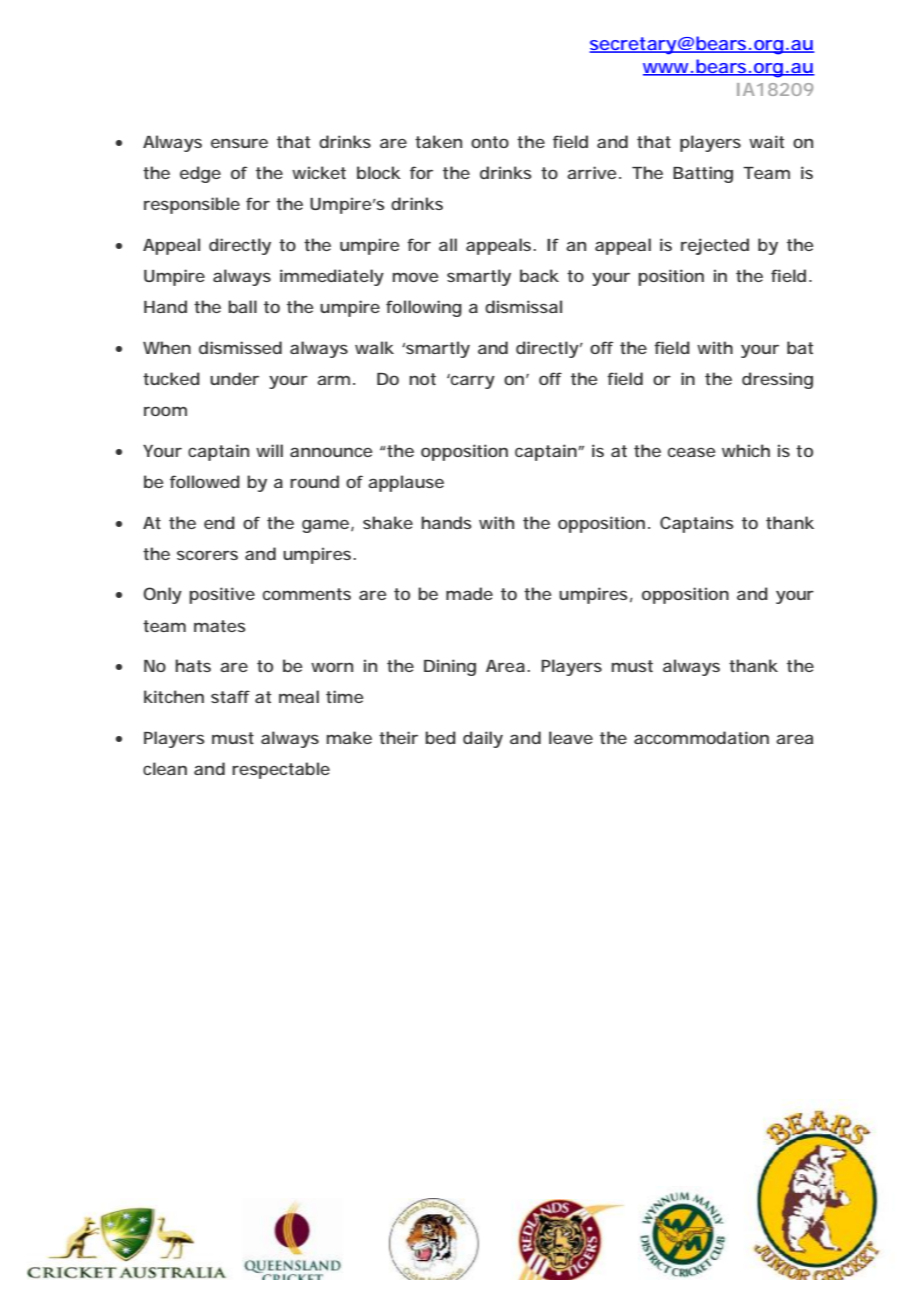 This screenshot has height=1307, width=924. Describe the element at coordinates (483, 739) in the screenshot. I see `daily` at that location.
